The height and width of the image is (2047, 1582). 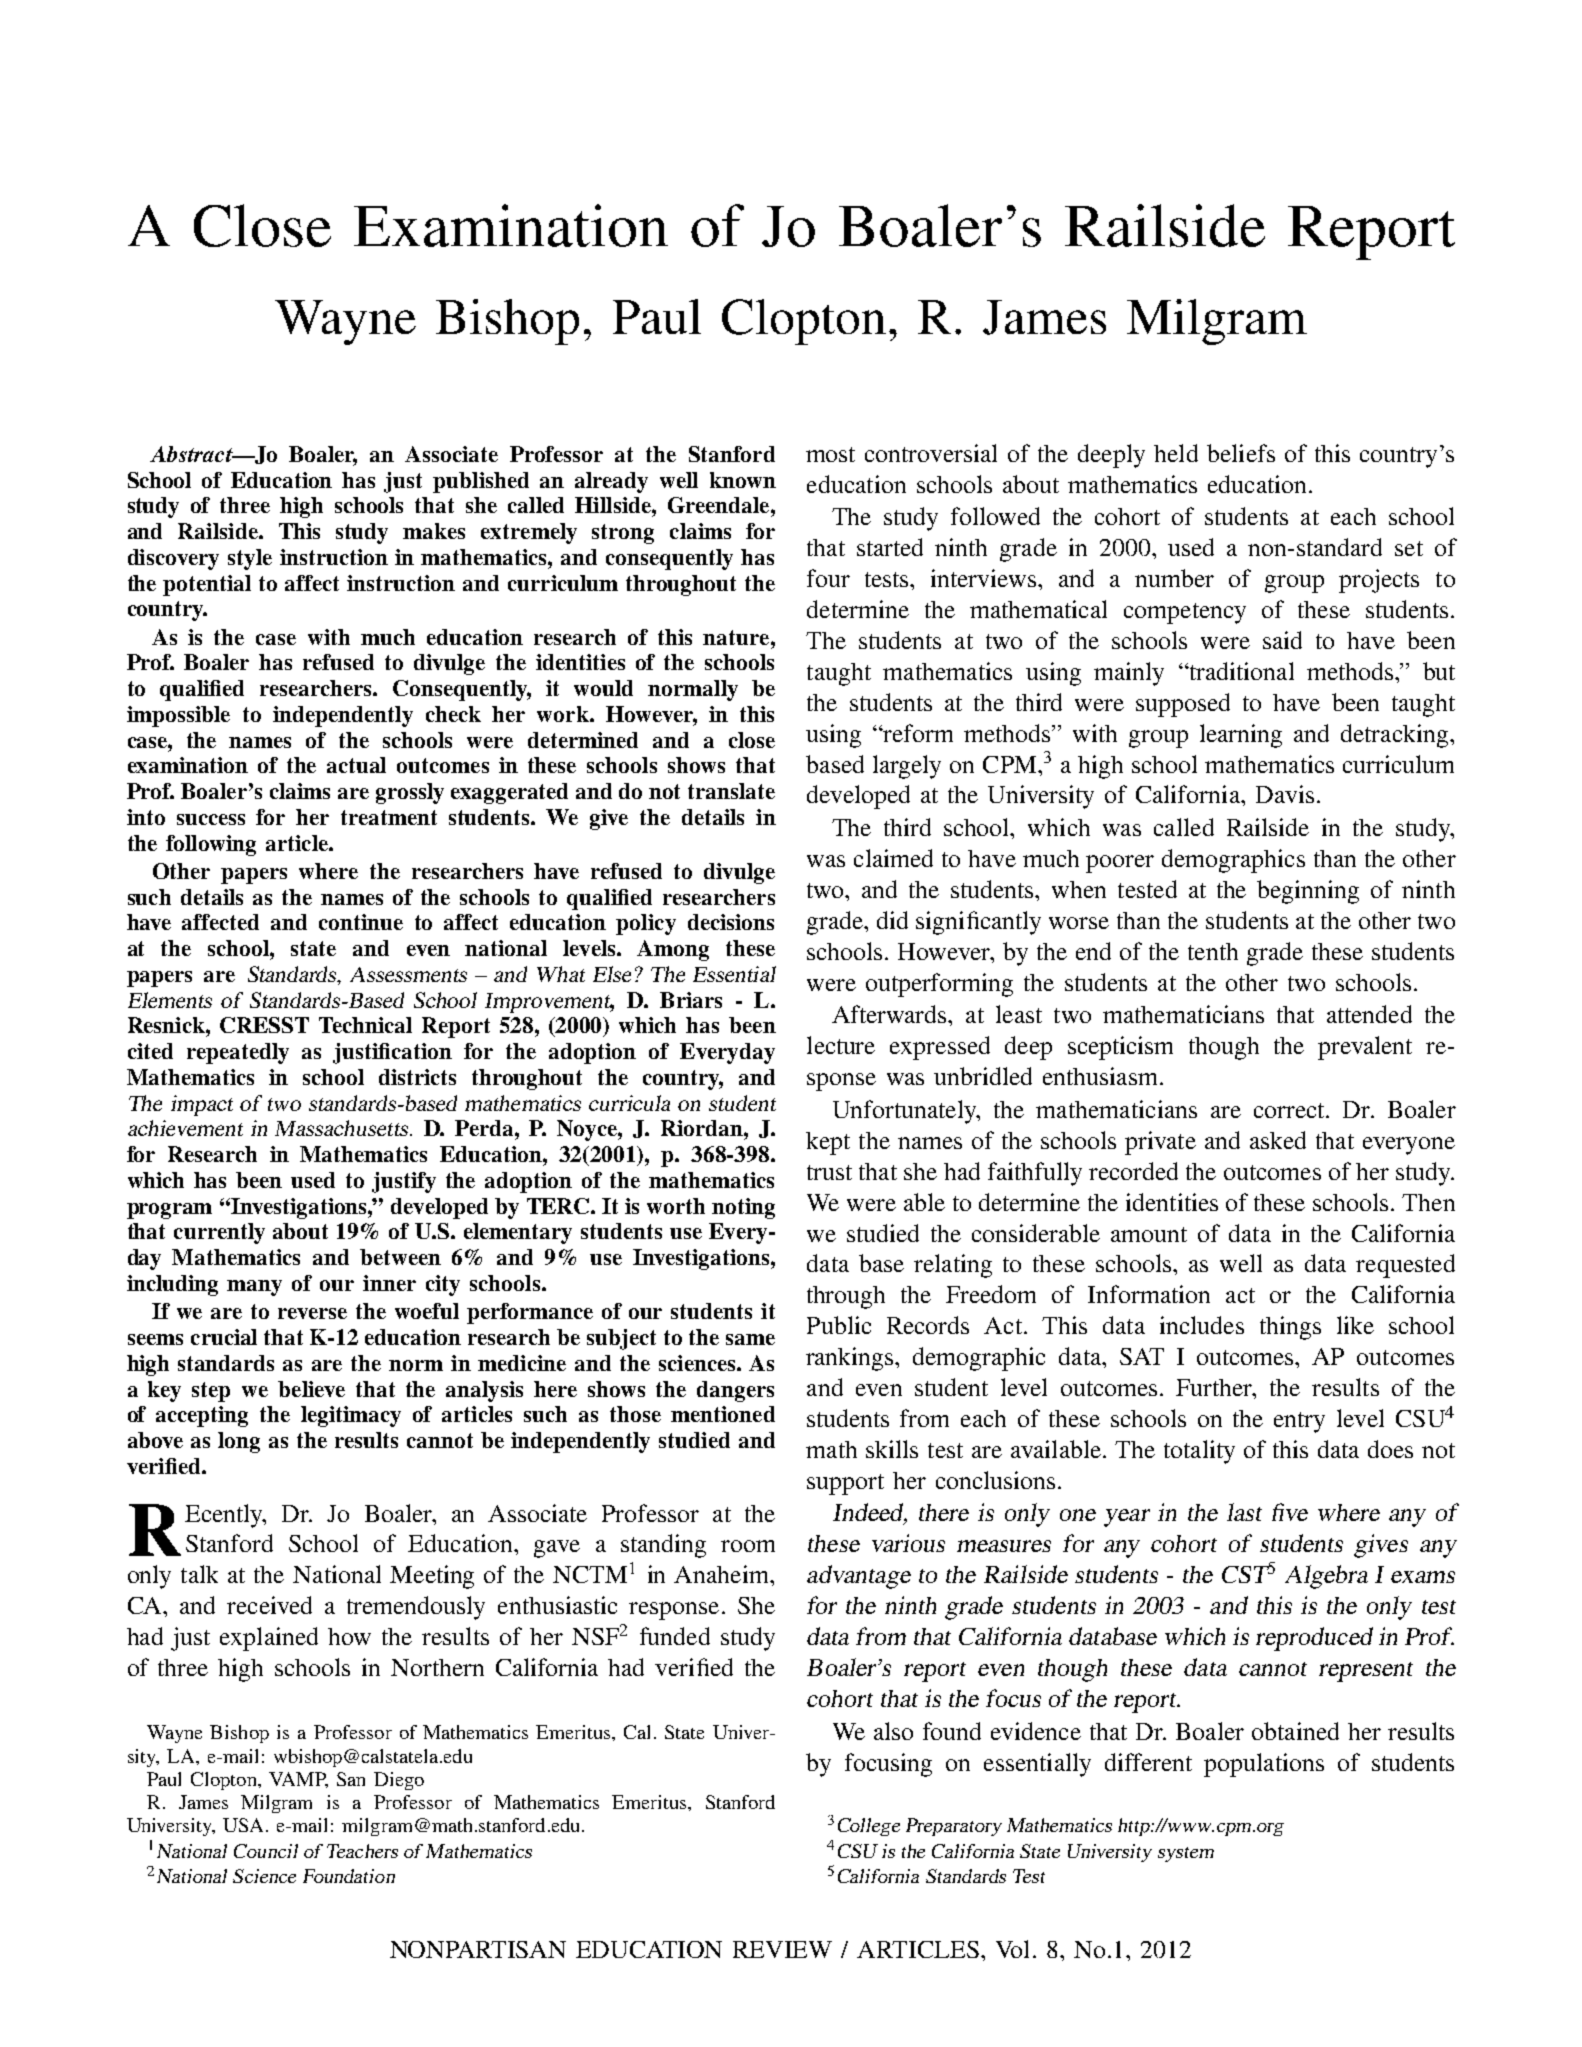 I want to click on style, so click(x=250, y=559).
